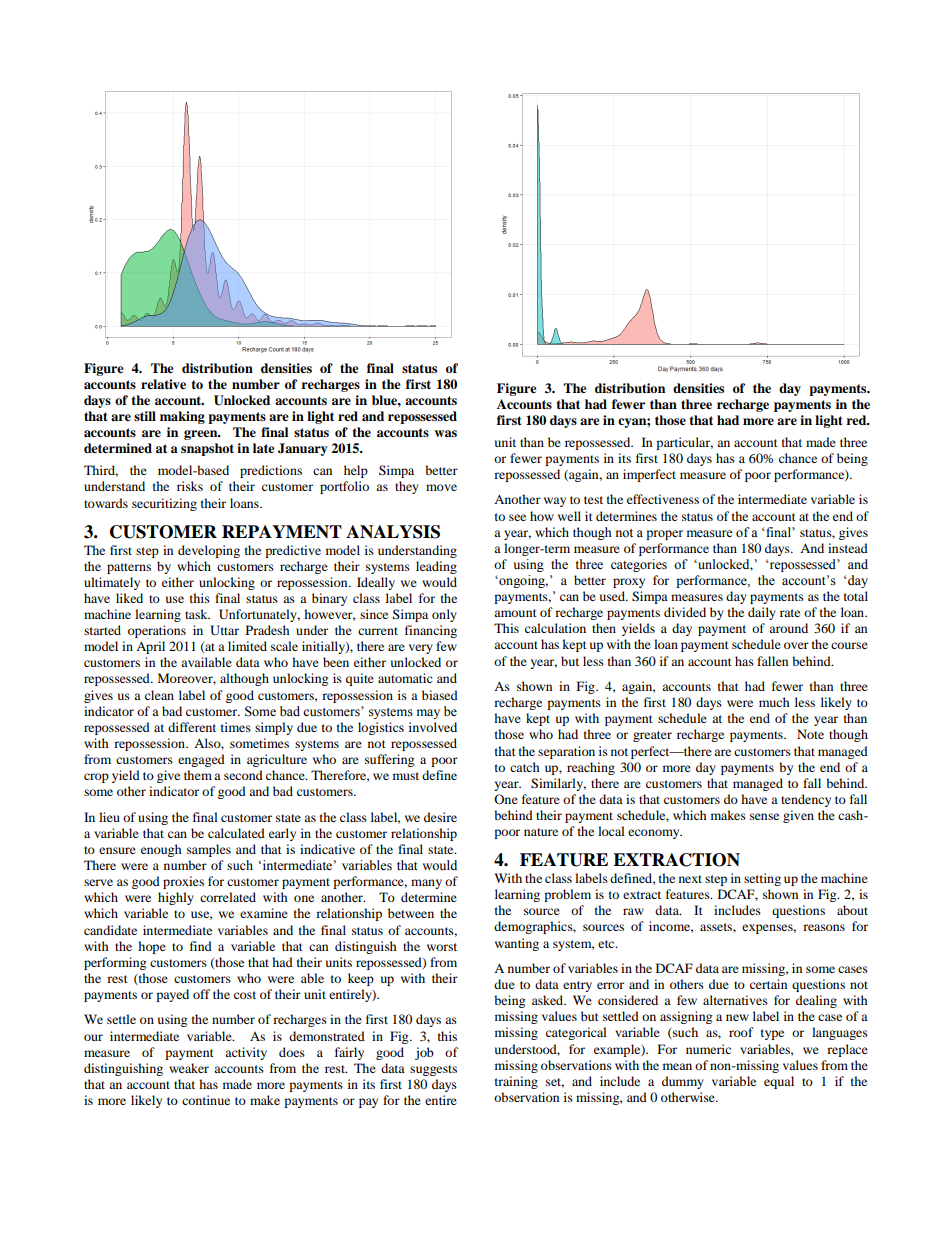  Describe the element at coordinates (209, 551) in the screenshot. I see `developing` at that location.
